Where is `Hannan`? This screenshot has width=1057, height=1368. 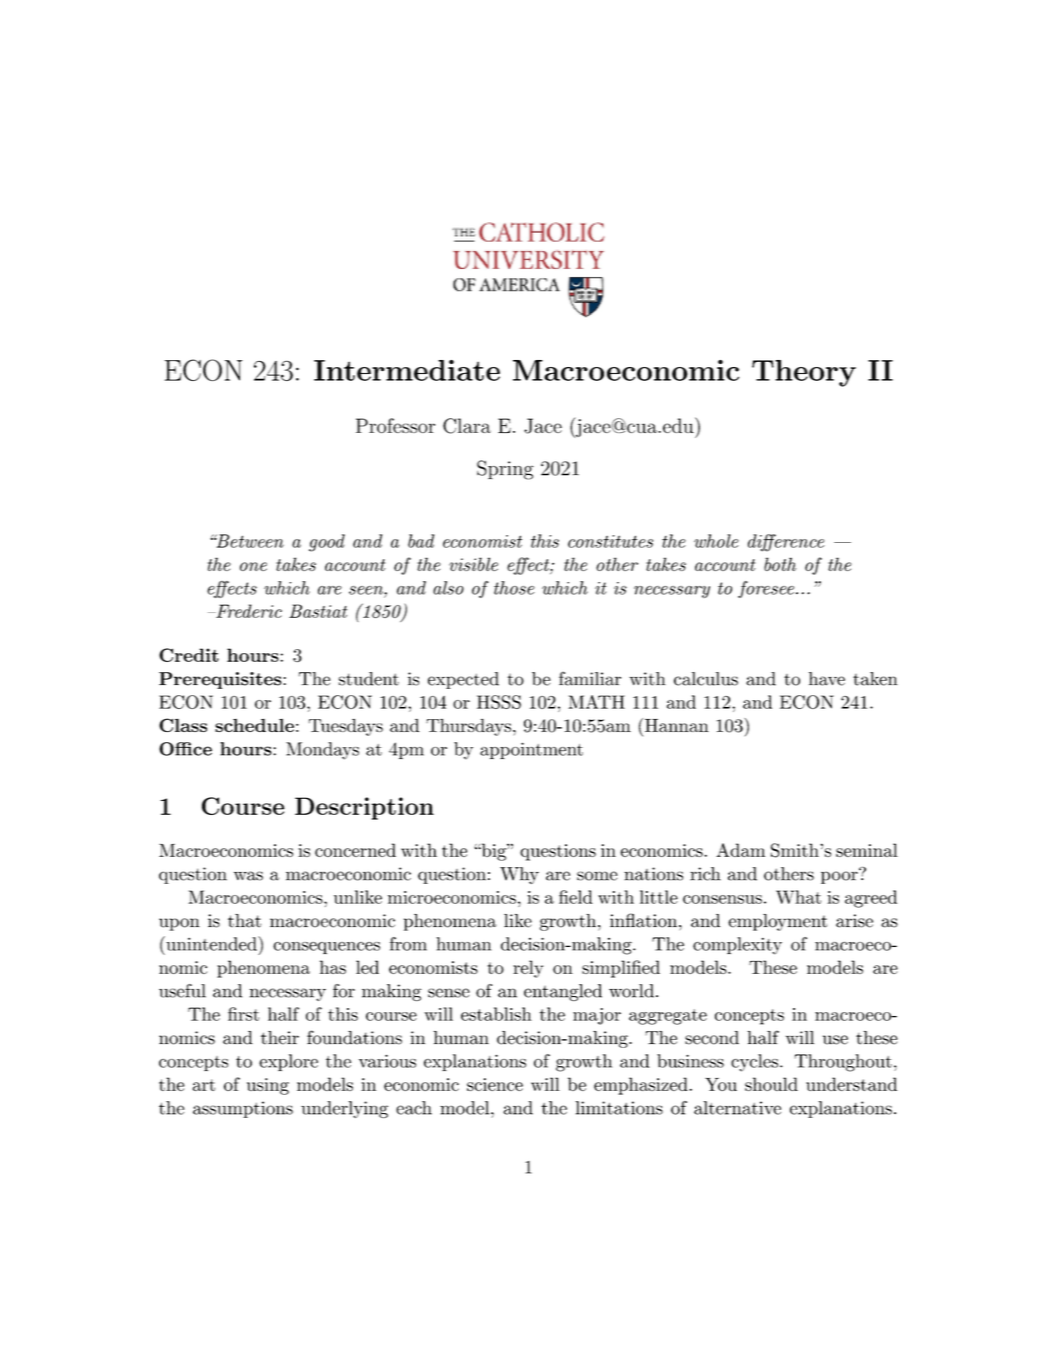
Hannan is located at coordinates (677, 725).
